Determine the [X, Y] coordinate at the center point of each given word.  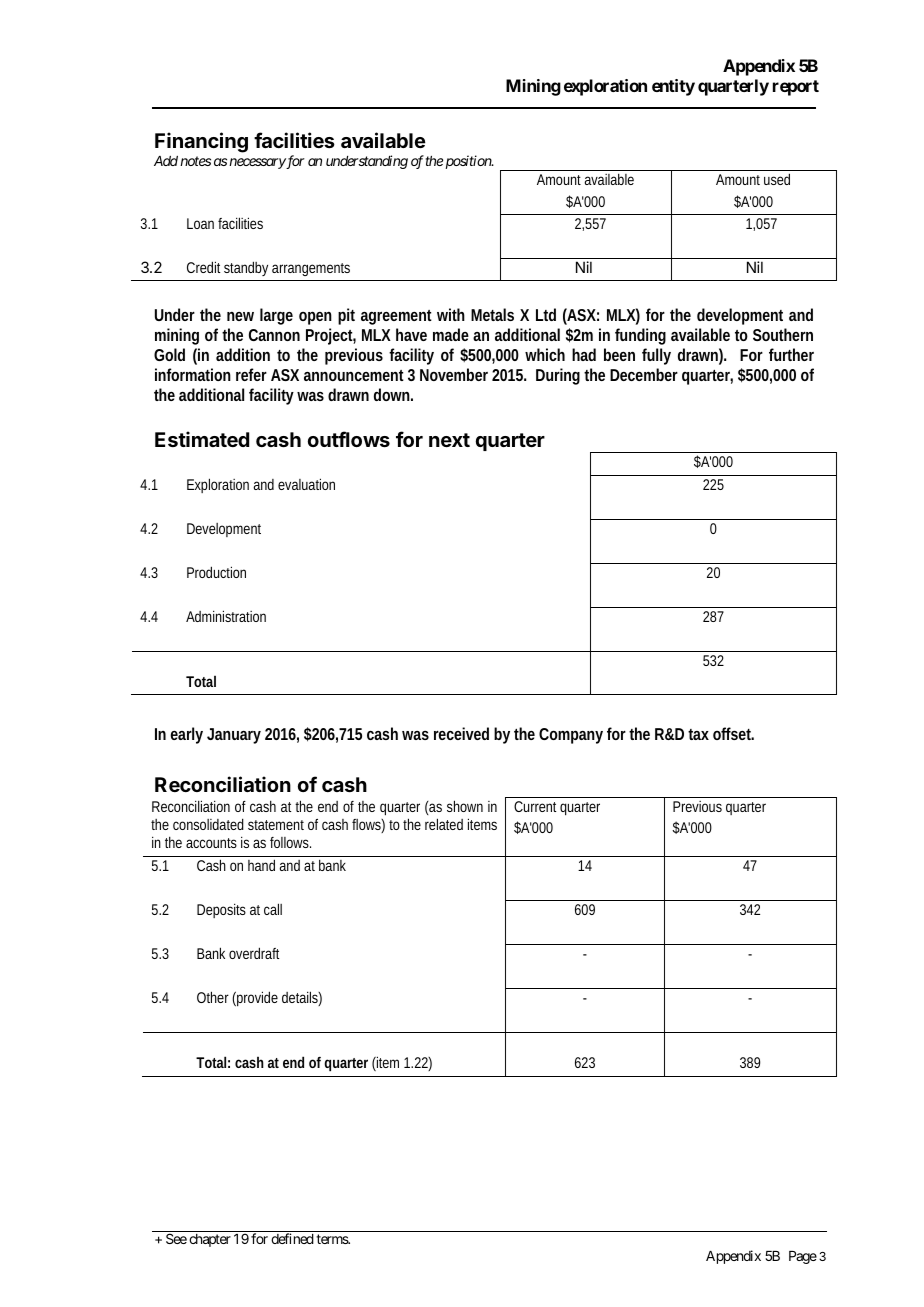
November [454, 374]
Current [535, 806]
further [791, 354]
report [796, 88]
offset [733, 733]
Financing [201, 142]
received [461, 733]
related [444, 824]
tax [698, 734]
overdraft [254, 953]
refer [251, 374]
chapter [210, 1240]
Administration [226, 616]
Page [803, 1257]
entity [673, 87]
